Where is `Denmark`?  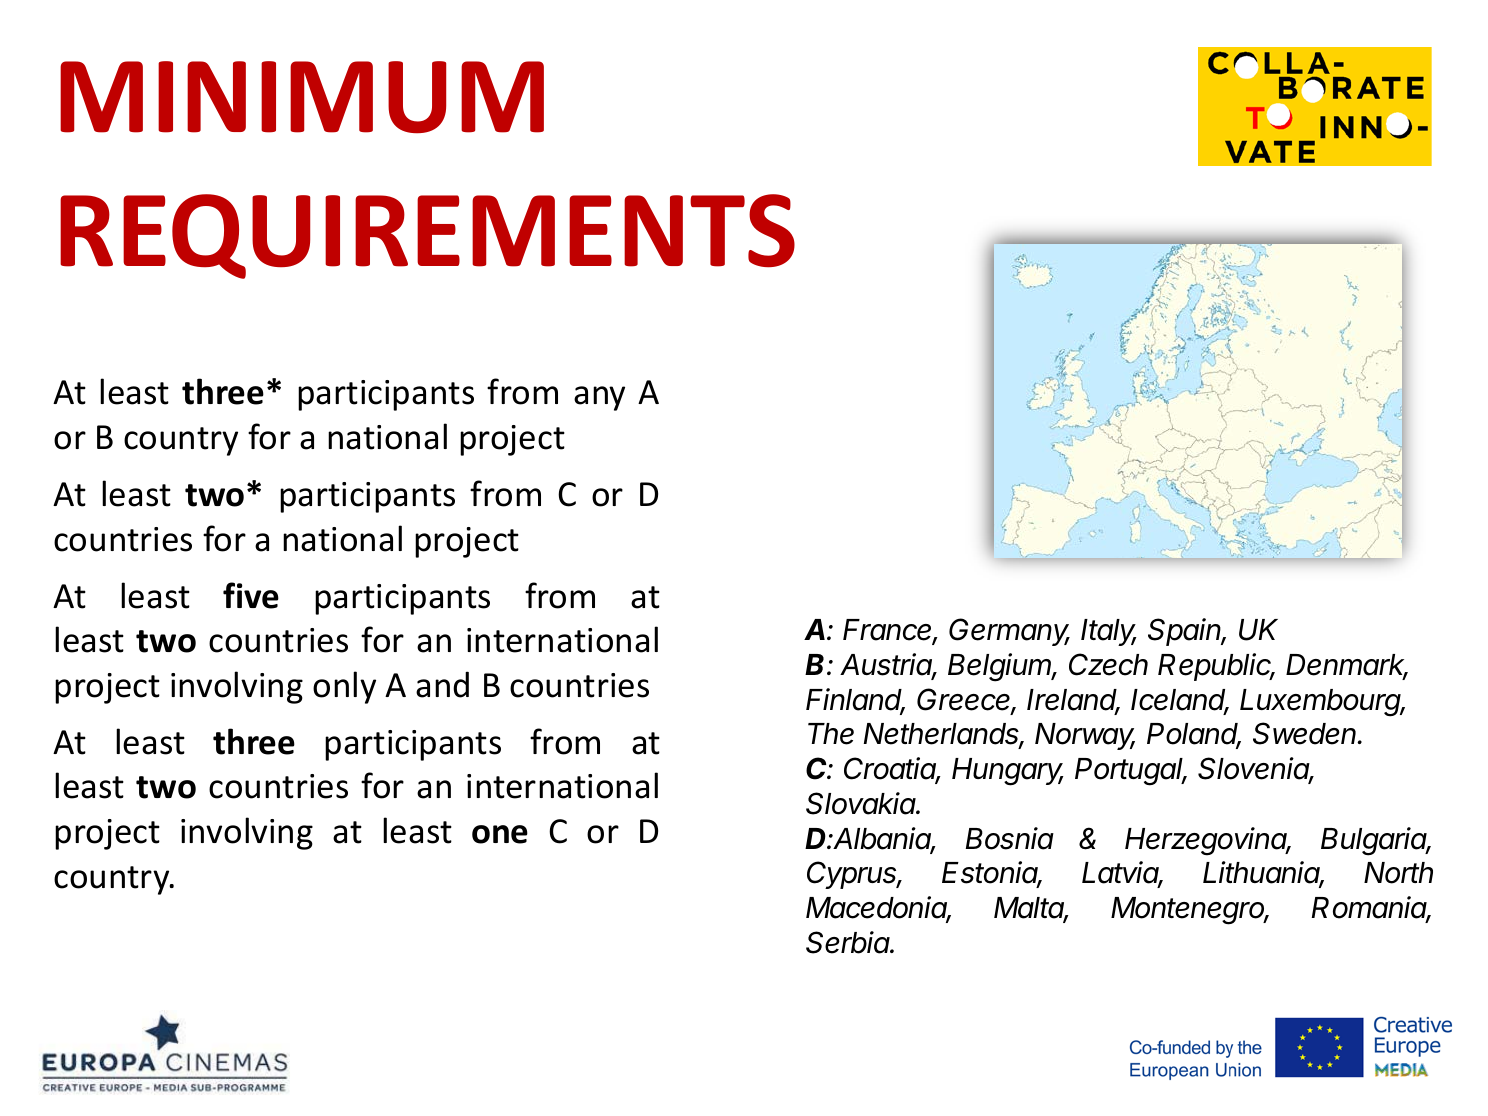 Denmark is located at coordinates (1347, 666).
